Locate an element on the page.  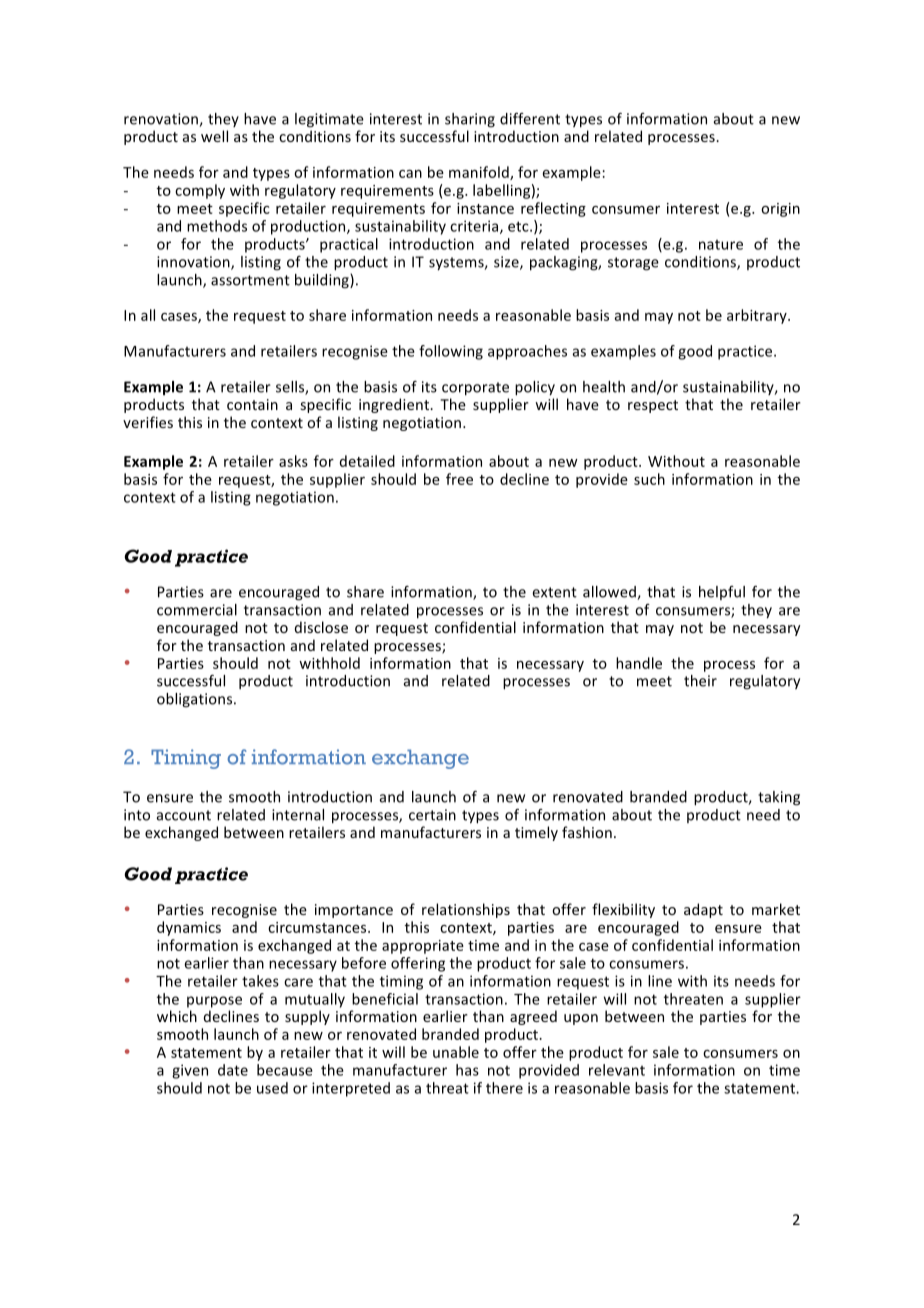
nature is located at coordinates (721, 245).
